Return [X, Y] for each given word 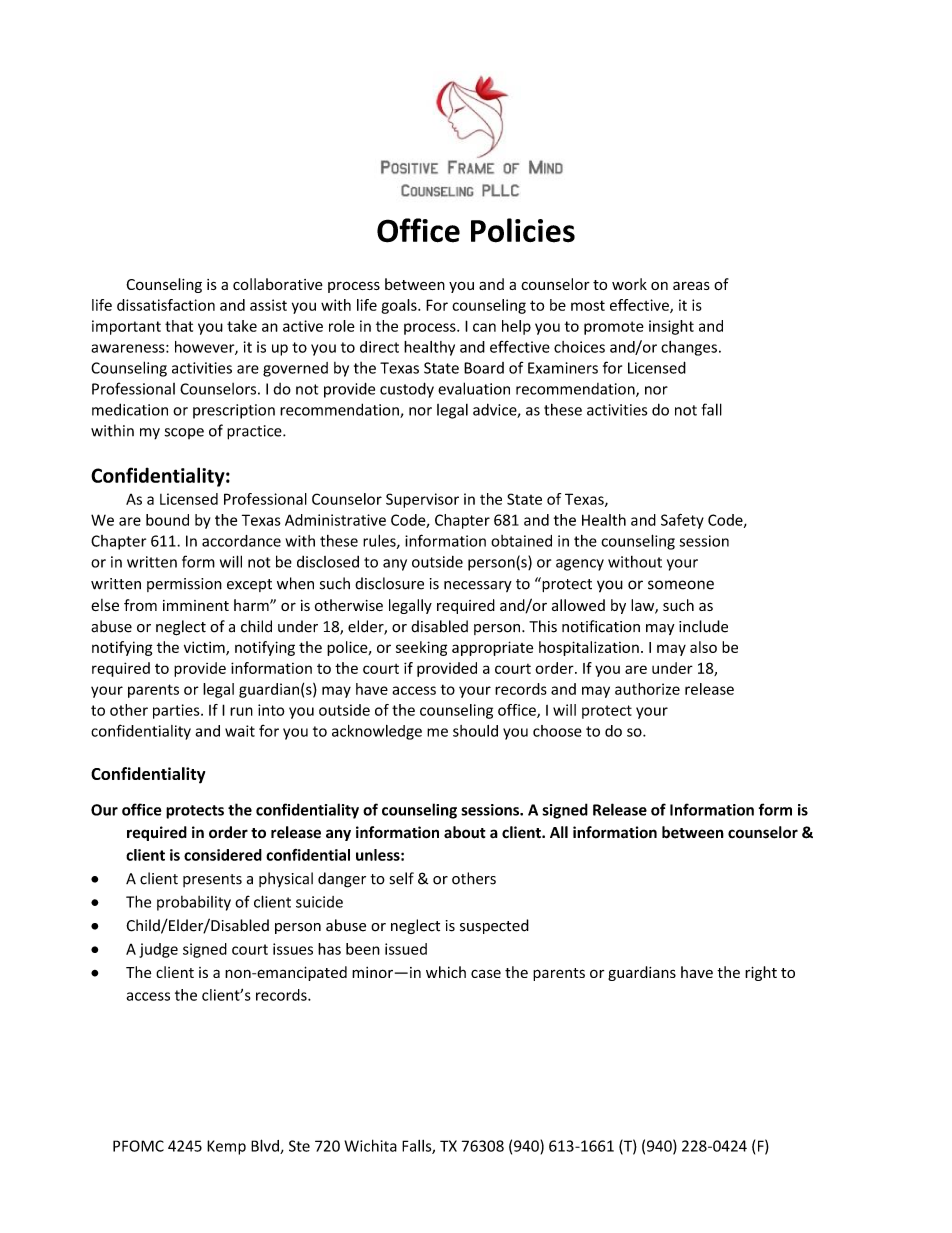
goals [400, 306]
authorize [647, 689]
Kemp [226, 1147]
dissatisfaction [166, 305]
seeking [421, 648]
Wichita [370, 1145]
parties [177, 711]
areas [691, 285]
